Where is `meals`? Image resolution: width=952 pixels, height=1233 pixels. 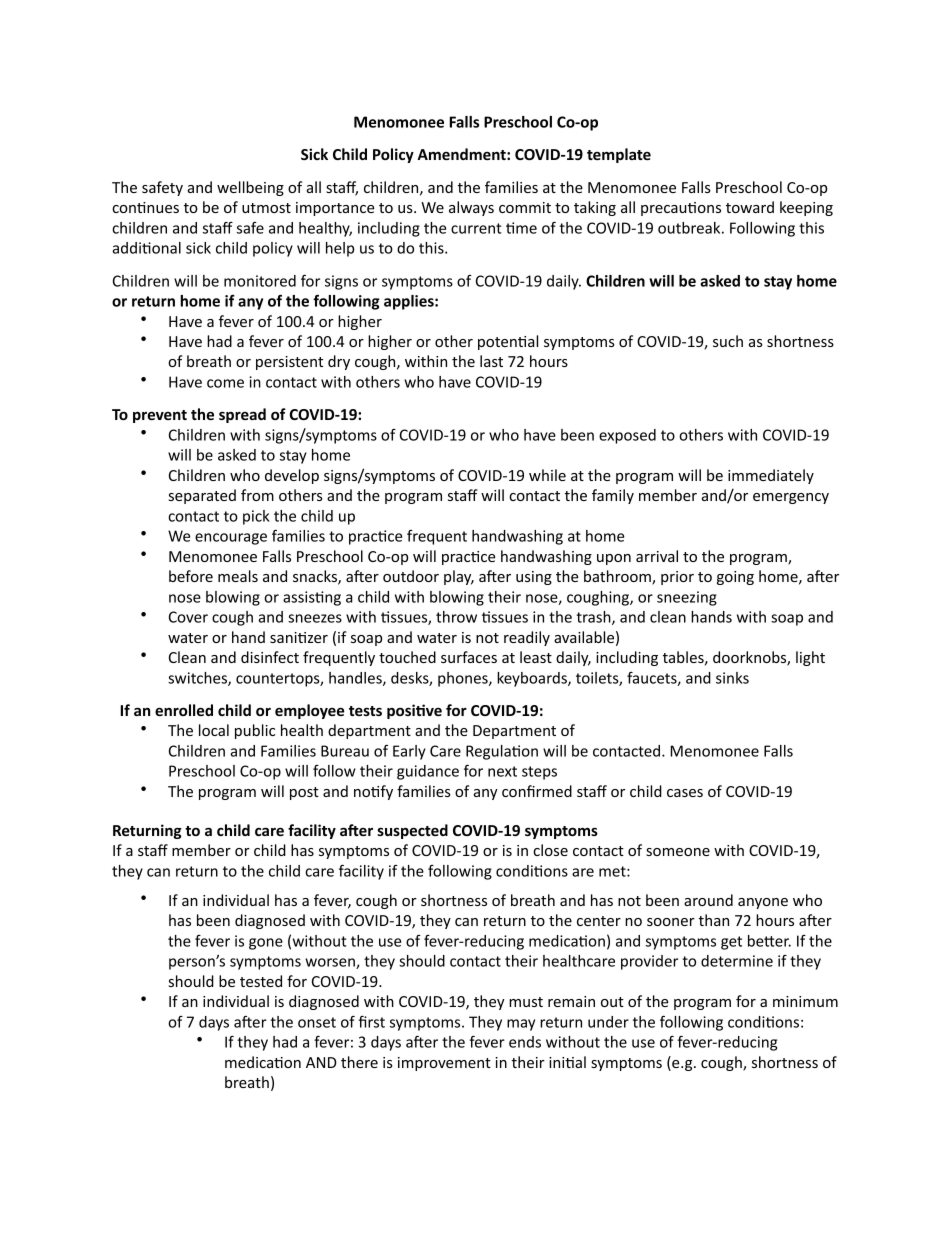
meals is located at coordinates (238, 576).
